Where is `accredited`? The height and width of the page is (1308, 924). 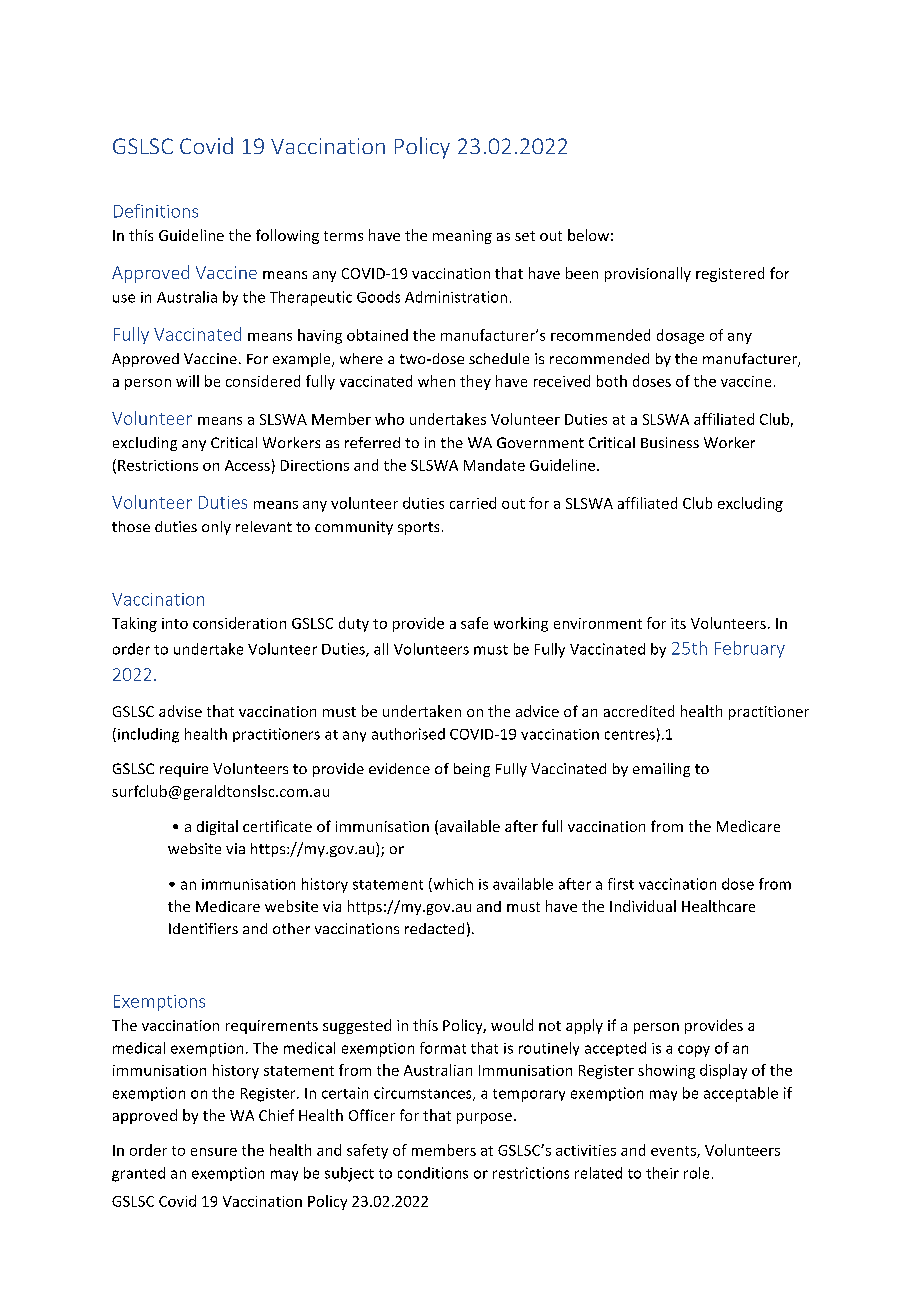
accredited is located at coordinates (639, 711).
